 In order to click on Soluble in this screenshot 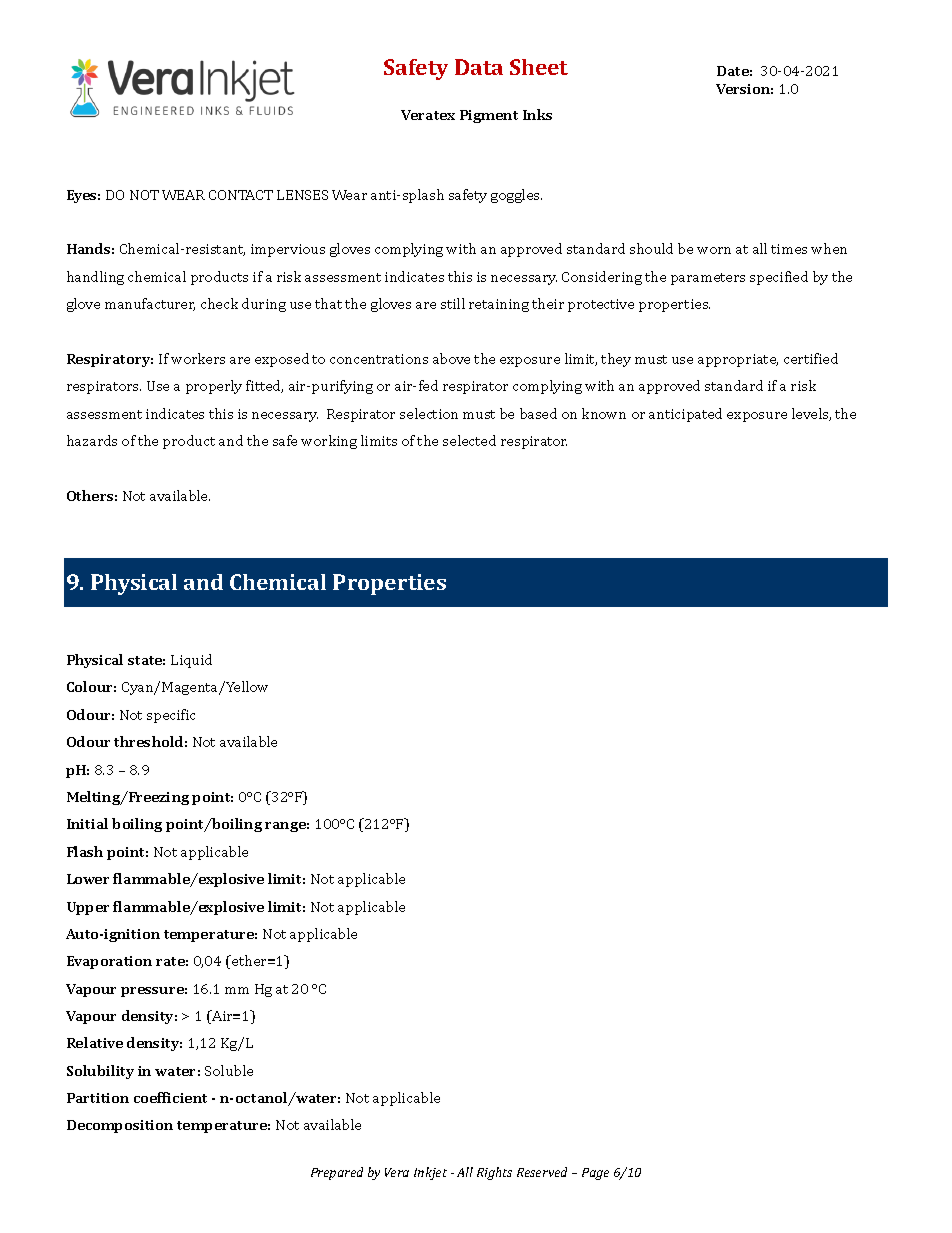, I will do `click(229, 1070)`.
